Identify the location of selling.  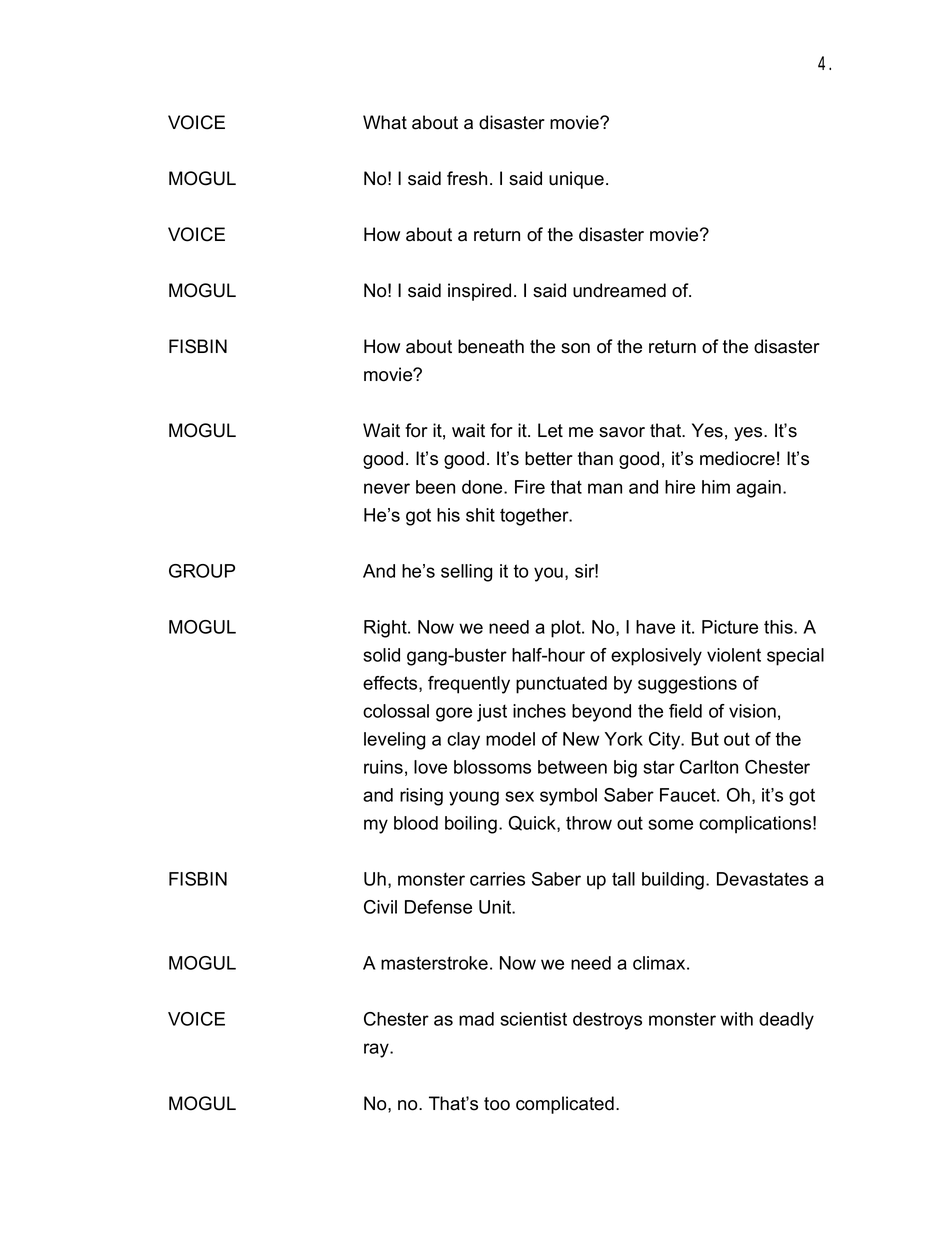
(466, 573).
